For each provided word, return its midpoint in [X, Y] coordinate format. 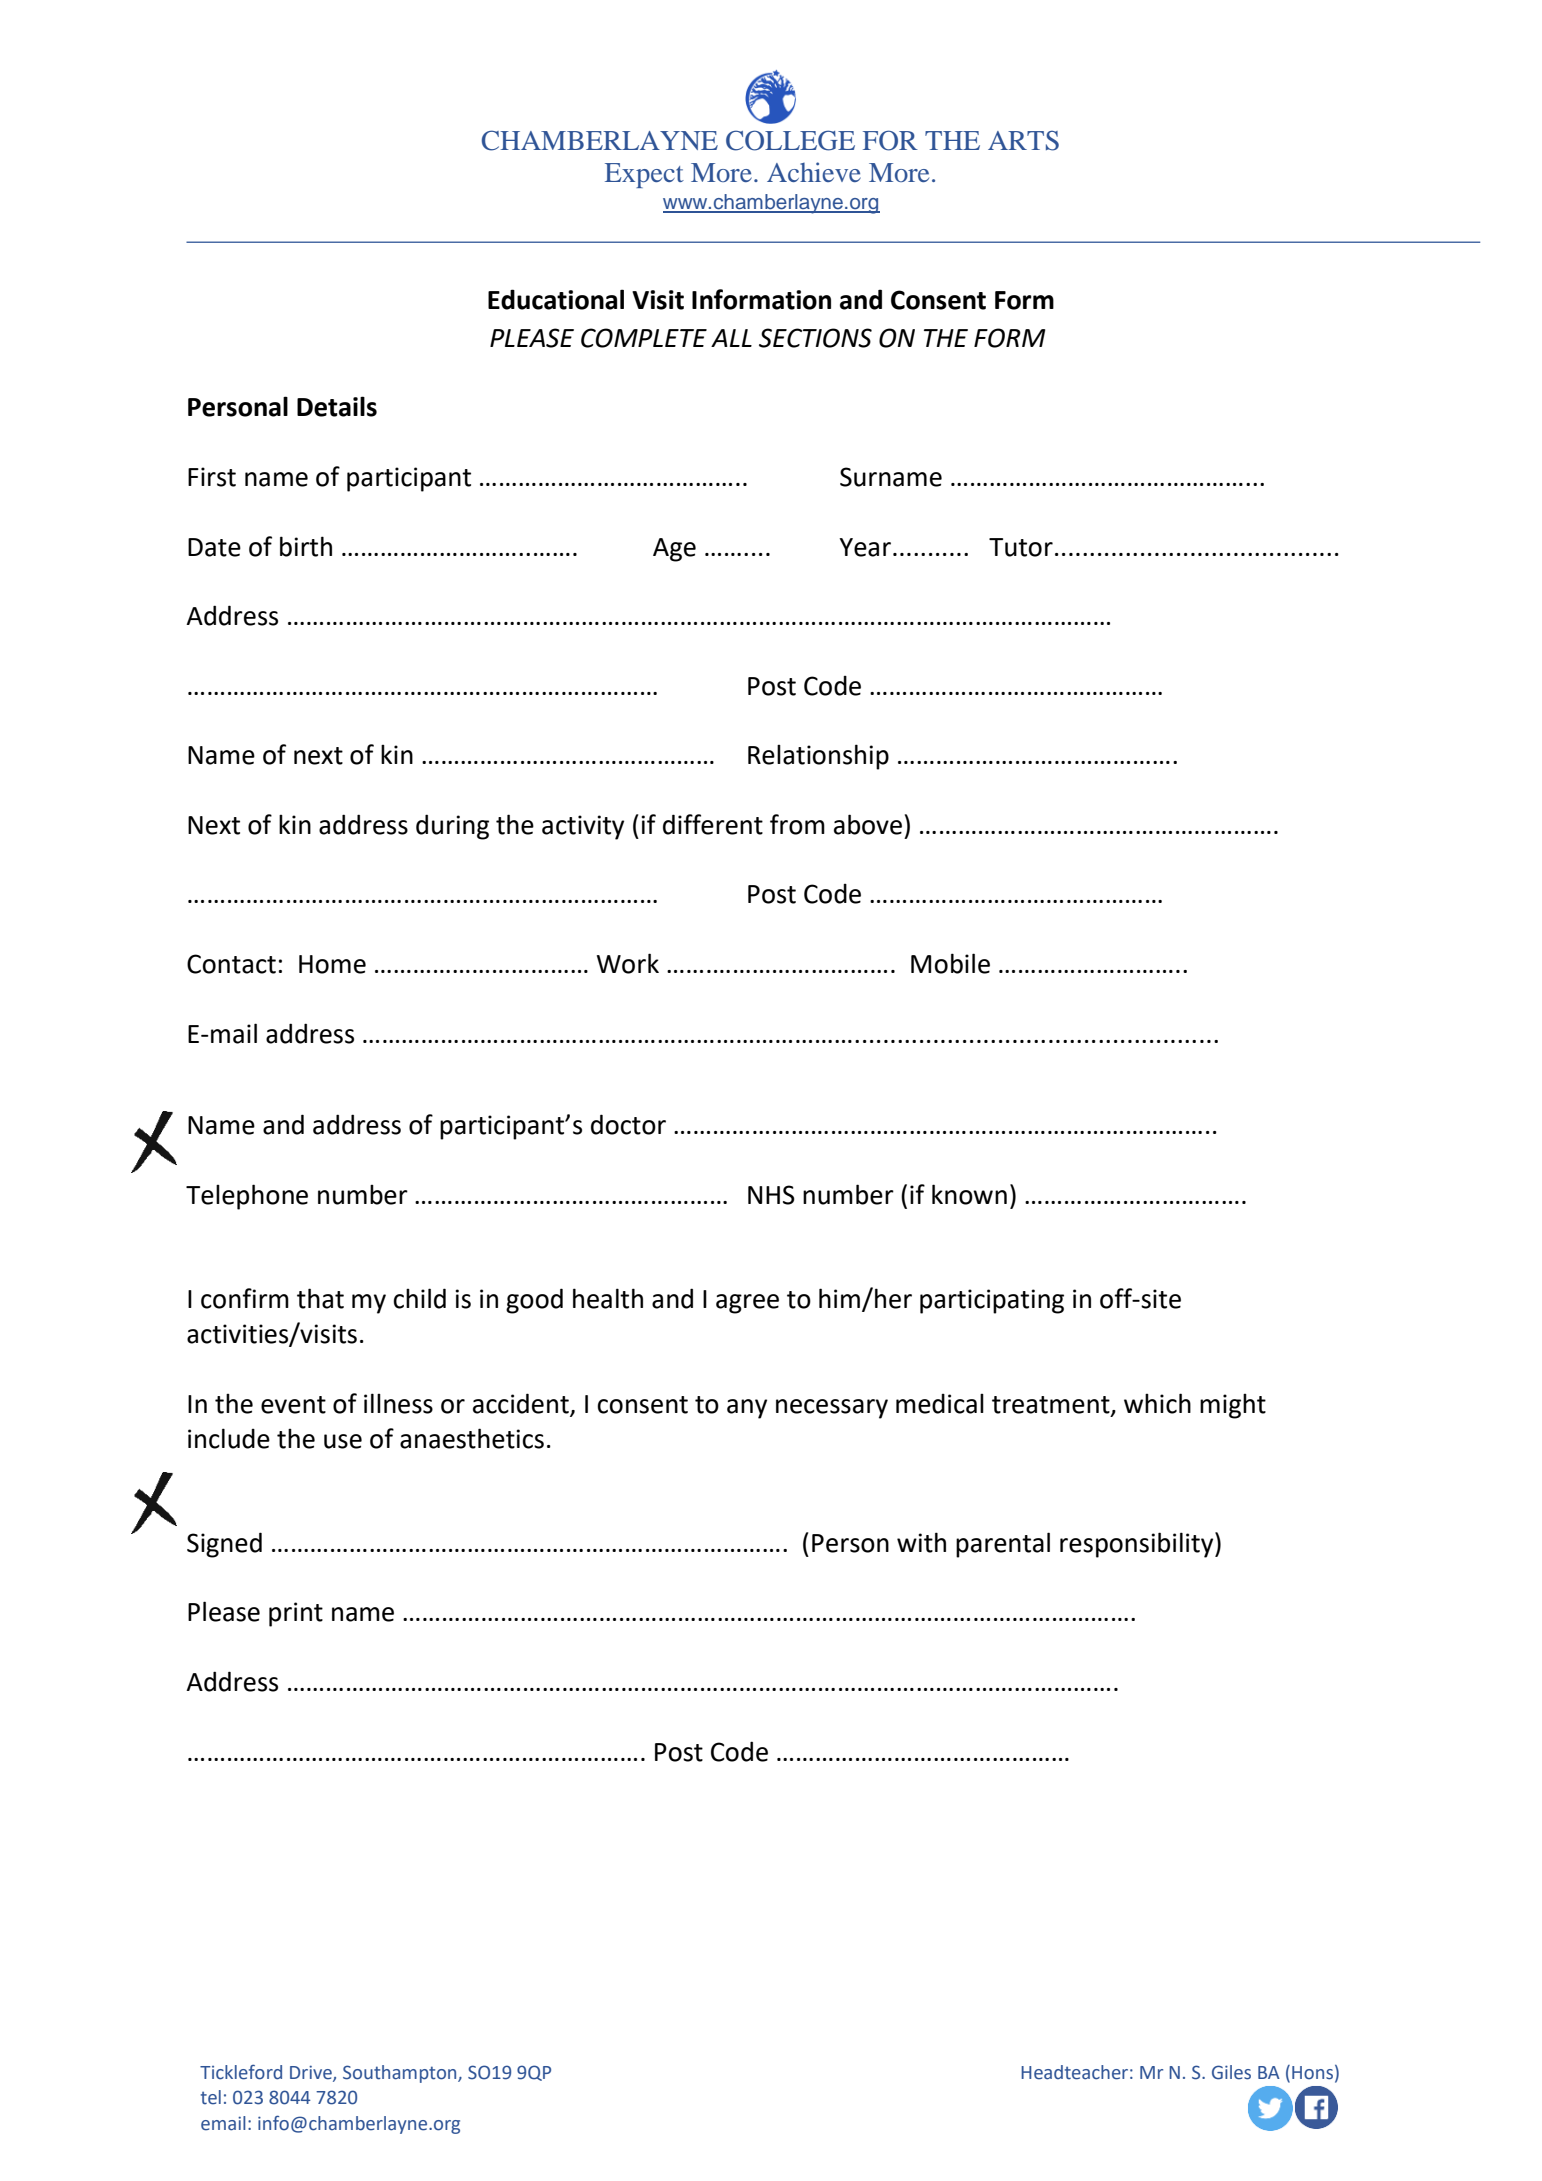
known [969, 1194]
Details [337, 406]
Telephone [247, 1197]
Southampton [401, 2074]
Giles [1231, 2072]
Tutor [1021, 547]
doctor [628, 1124]
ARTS [1023, 141]
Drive [312, 2073]
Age [674, 550]
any [747, 1409]
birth [306, 546]
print [296, 1614]
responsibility [1138, 1545]
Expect [644, 175]
